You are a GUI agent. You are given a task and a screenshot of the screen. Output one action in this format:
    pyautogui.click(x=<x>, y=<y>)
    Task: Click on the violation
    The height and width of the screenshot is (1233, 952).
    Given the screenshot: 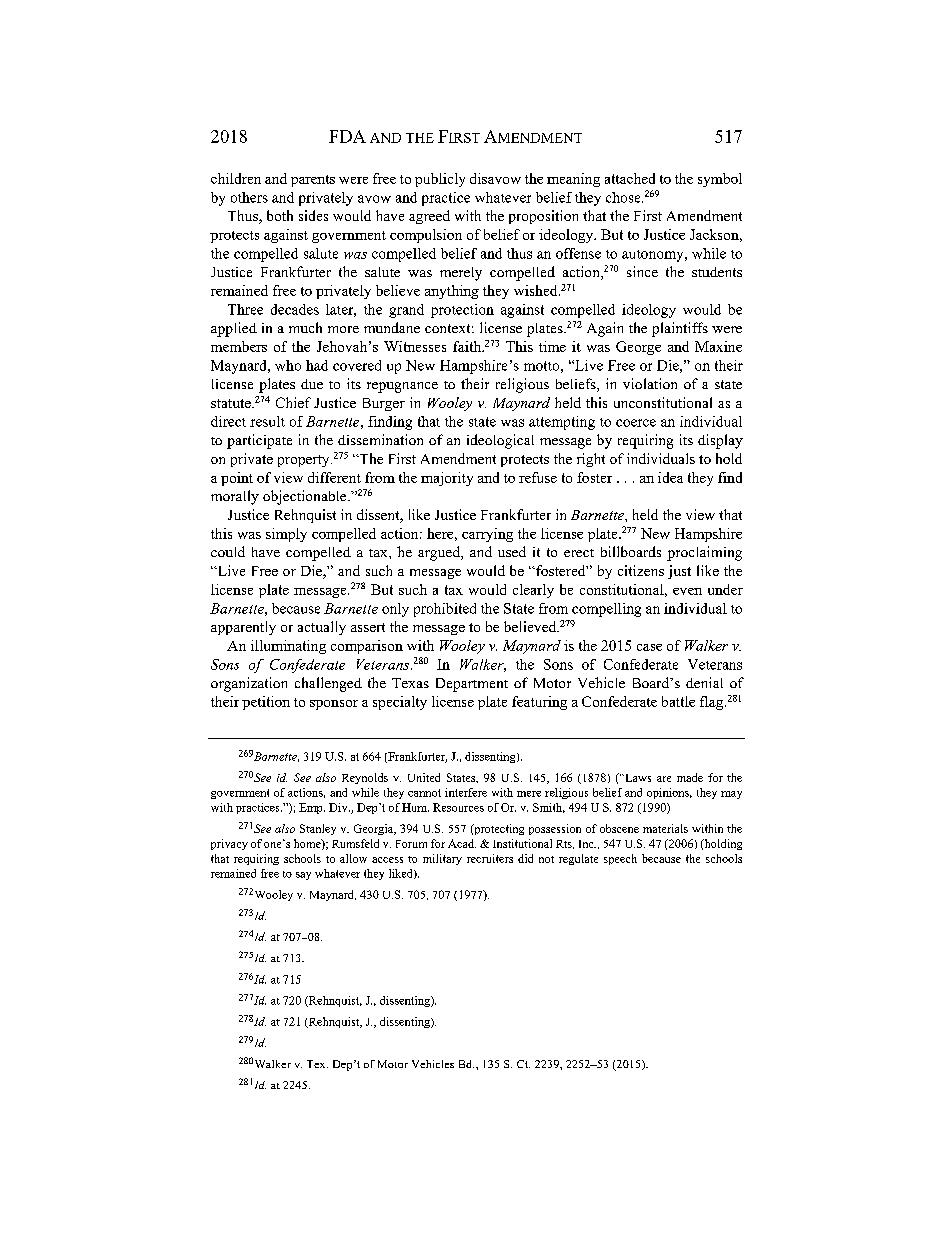 What is the action you would take?
    pyautogui.click(x=650, y=383)
